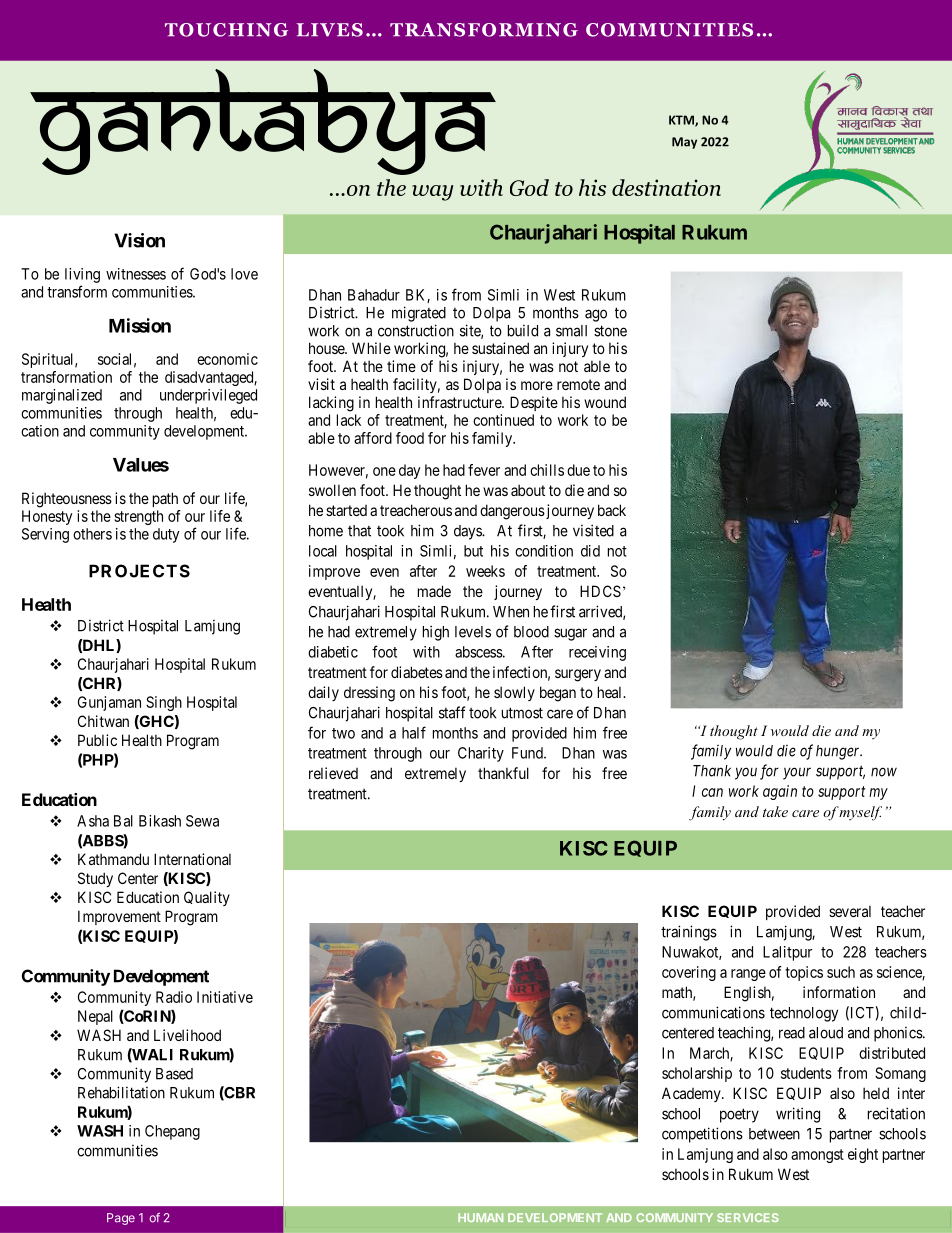 This screenshot has width=952, height=1233. What do you see at coordinates (605, 402) in the screenshot?
I see `wound` at bounding box center [605, 402].
